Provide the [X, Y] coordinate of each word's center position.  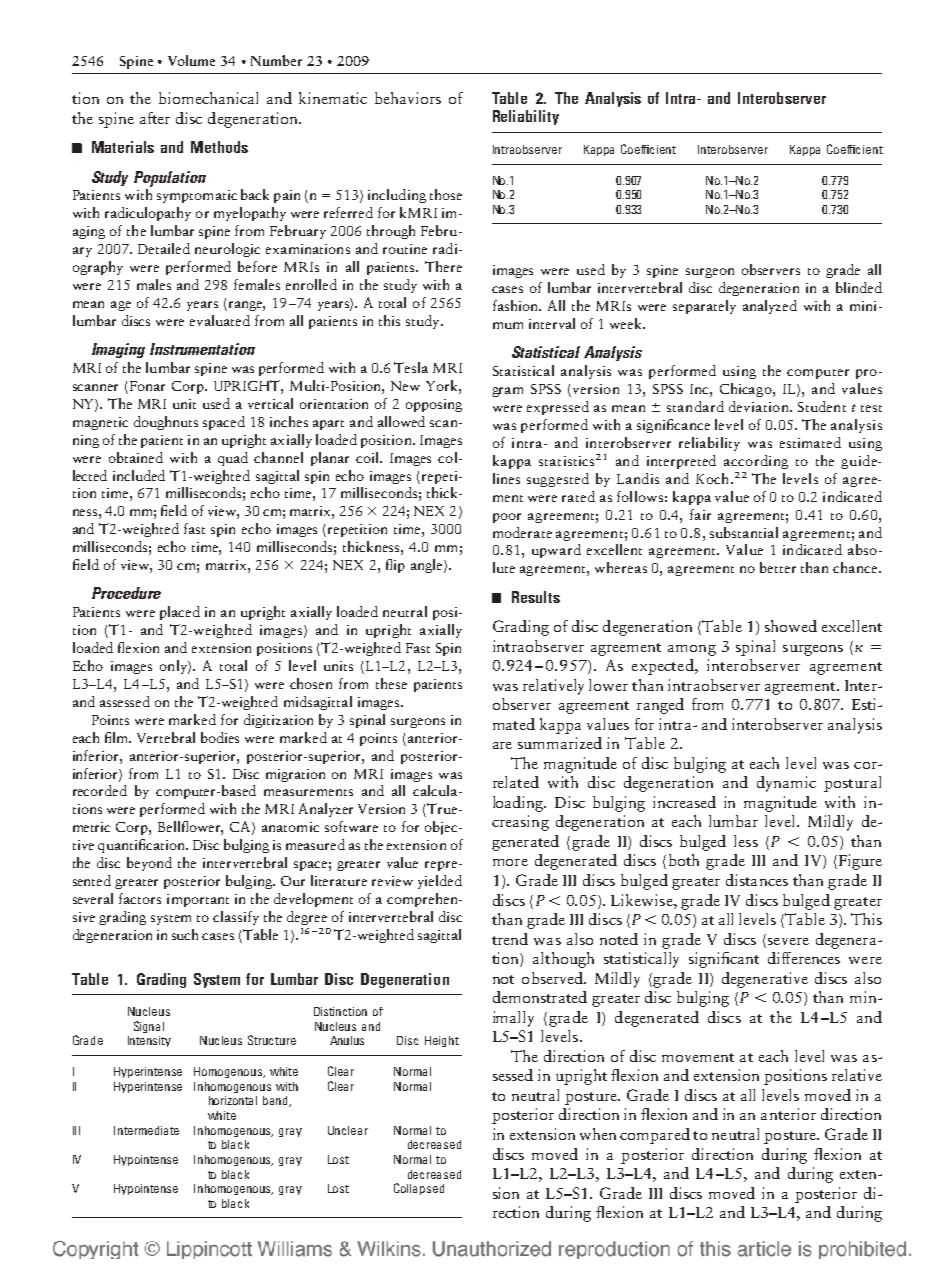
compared [655, 1136]
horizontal [233, 1100]
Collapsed [419, 1189]
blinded [859, 287]
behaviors [408, 98]
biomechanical [208, 98]
